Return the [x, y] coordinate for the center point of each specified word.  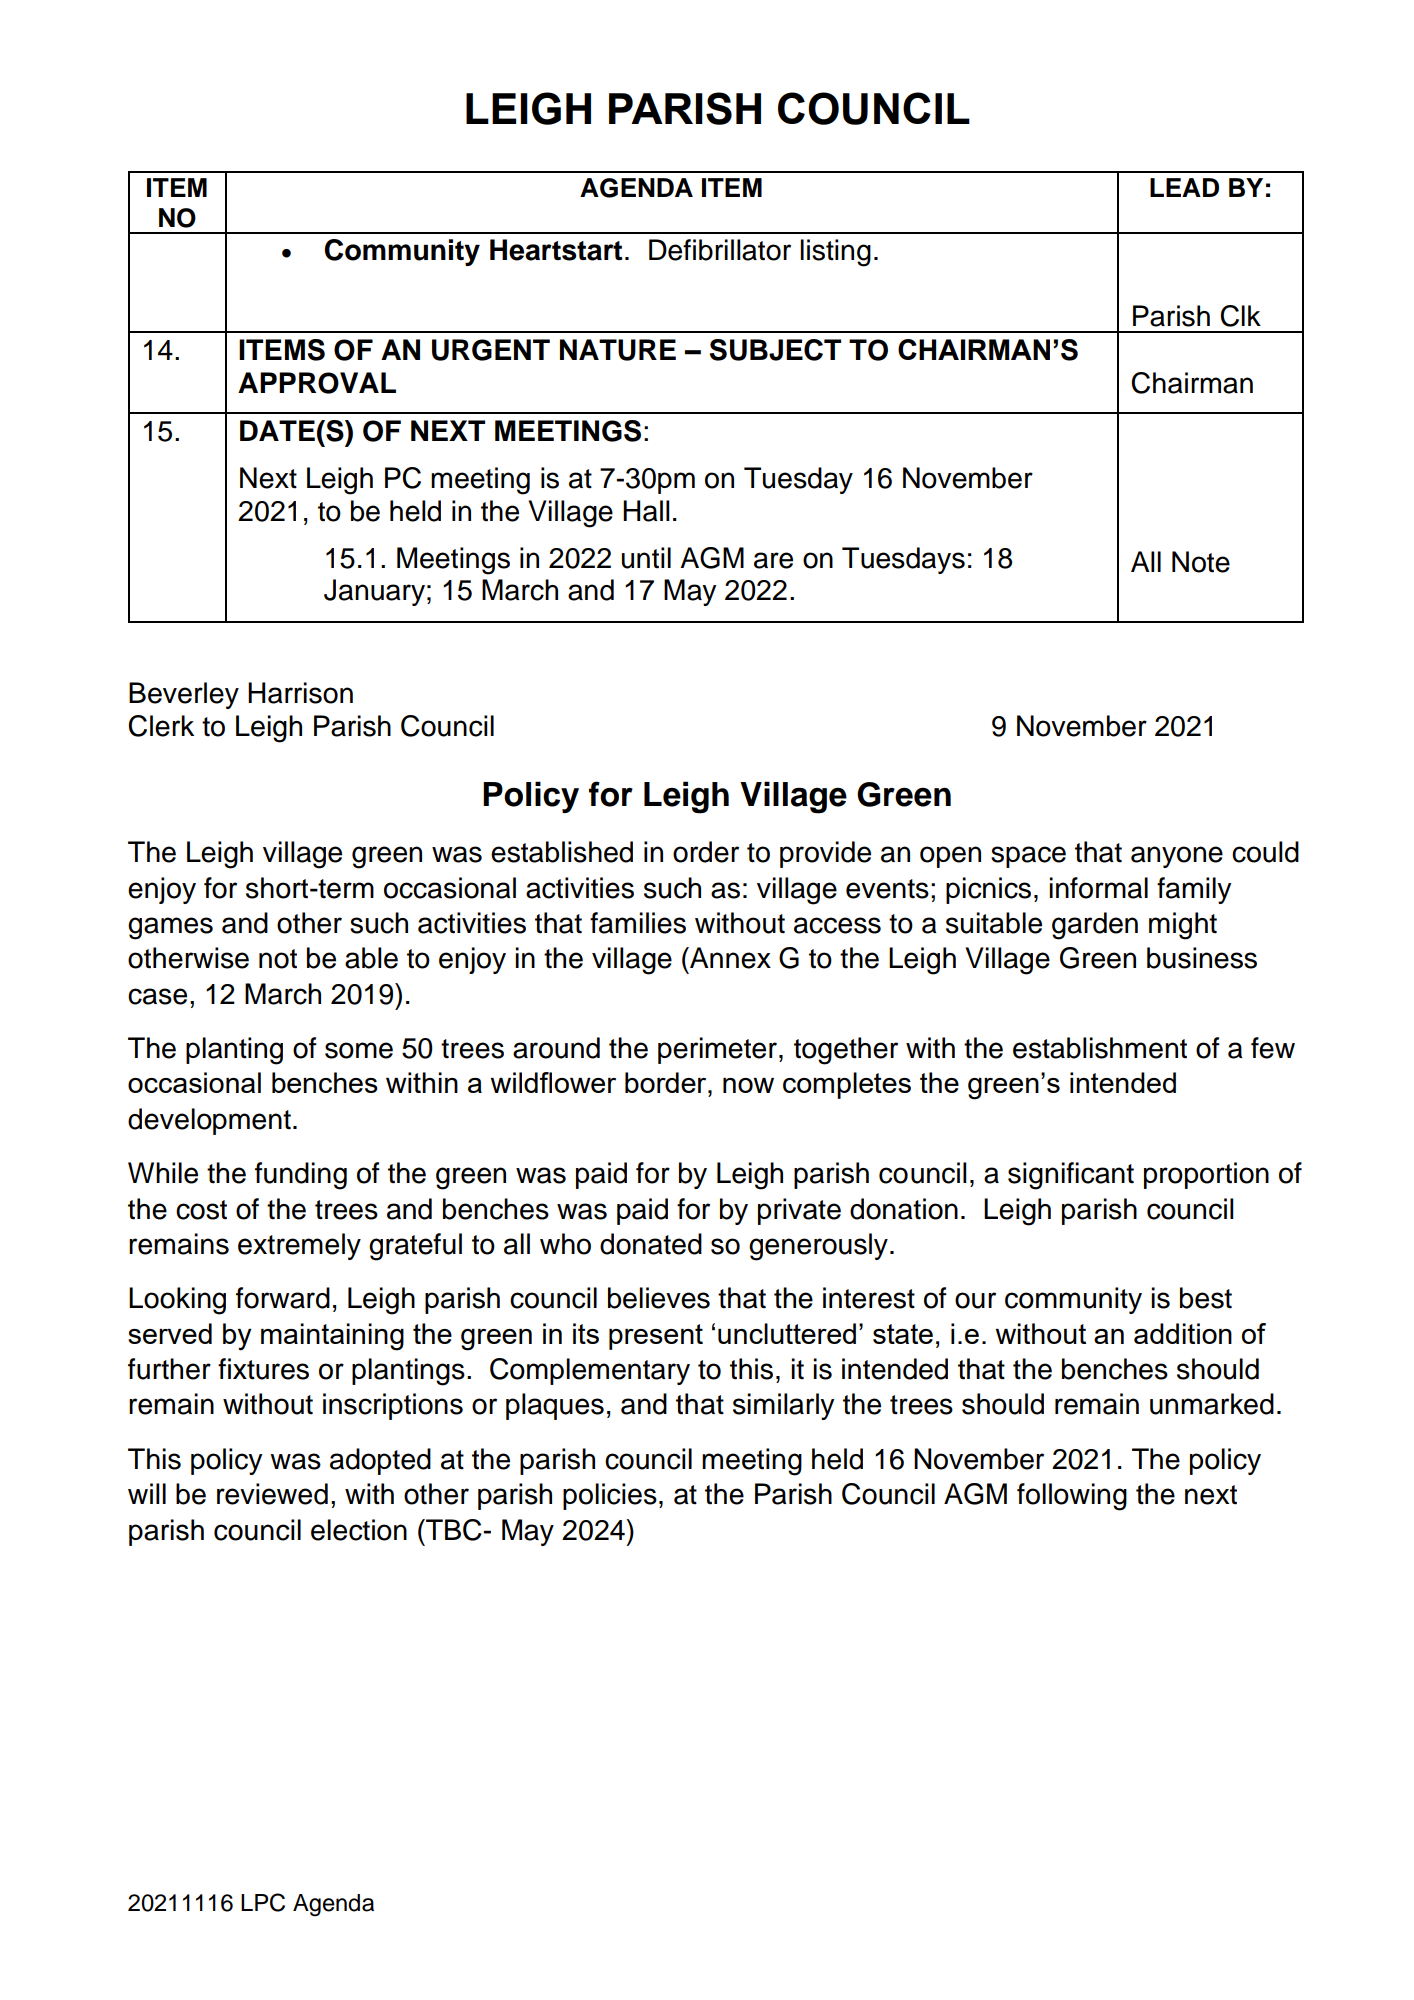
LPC [263, 1902]
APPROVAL [317, 383]
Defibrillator [720, 250]
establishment [1100, 1048]
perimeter [717, 1050]
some [359, 1050]
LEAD [1184, 187]
